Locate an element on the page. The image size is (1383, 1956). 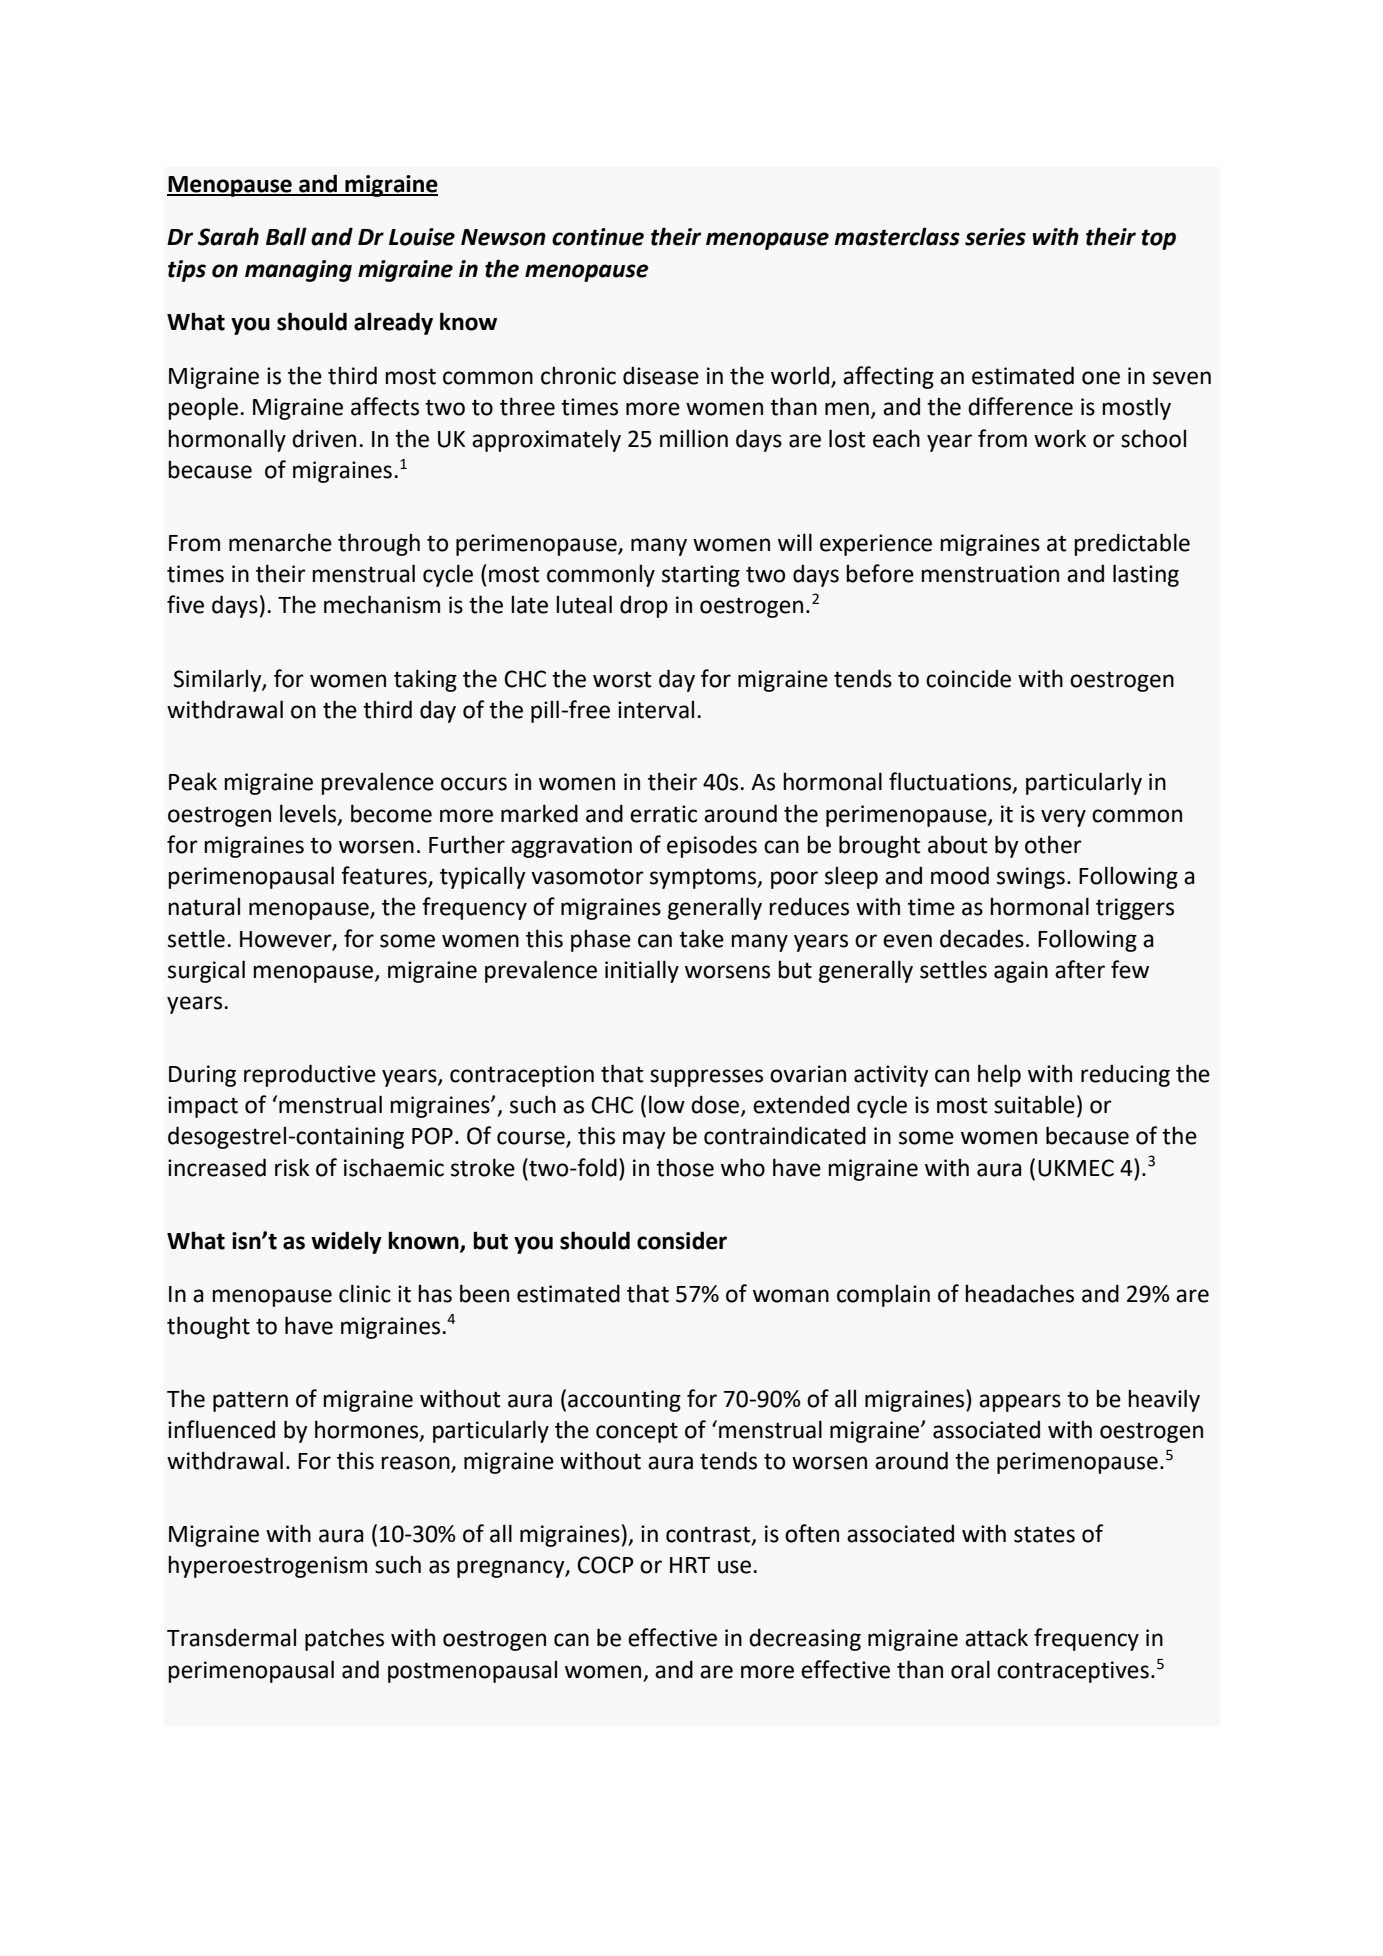
series is located at coordinates (995, 237).
